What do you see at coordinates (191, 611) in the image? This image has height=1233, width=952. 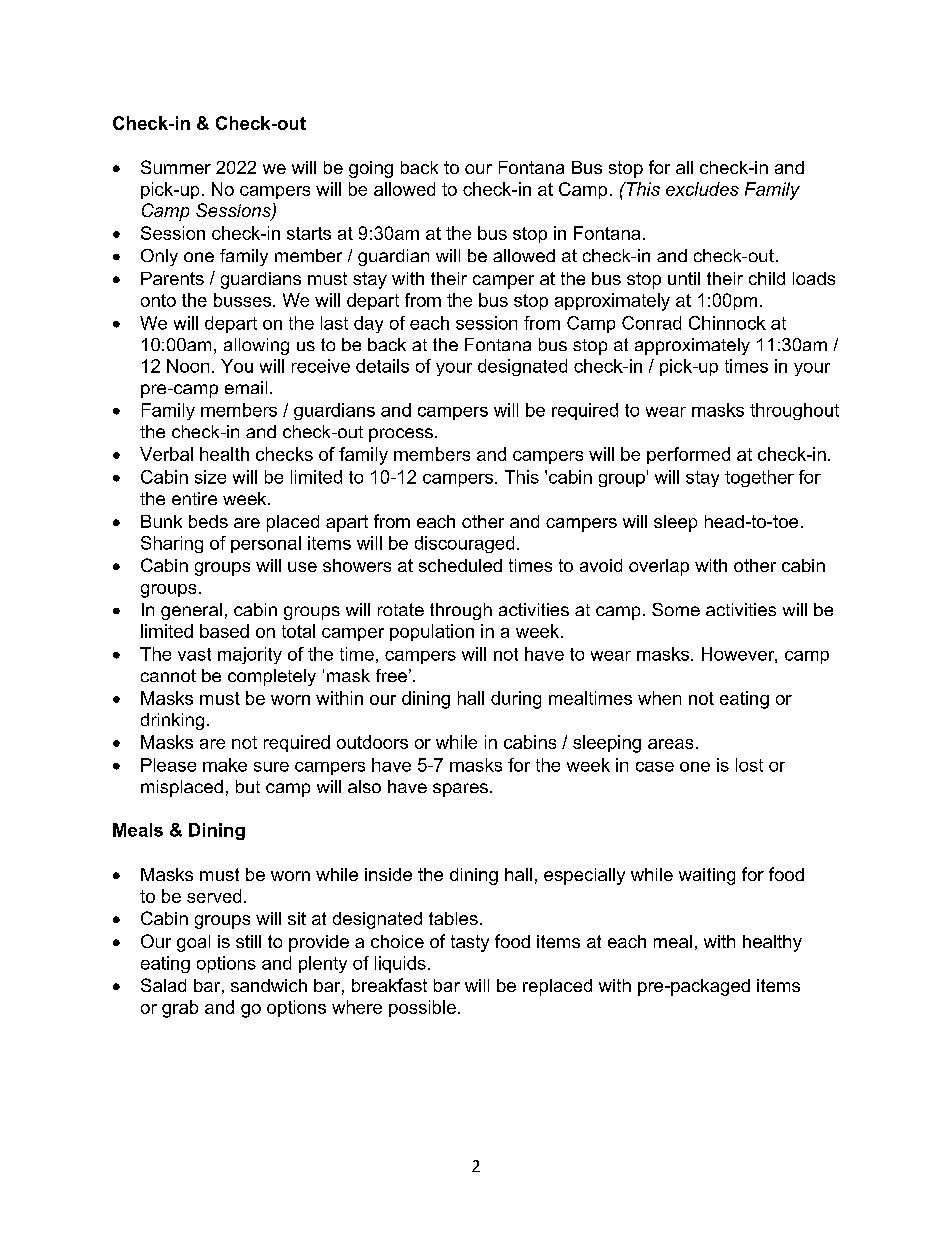 I see `general` at bounding box center [191, 611].
